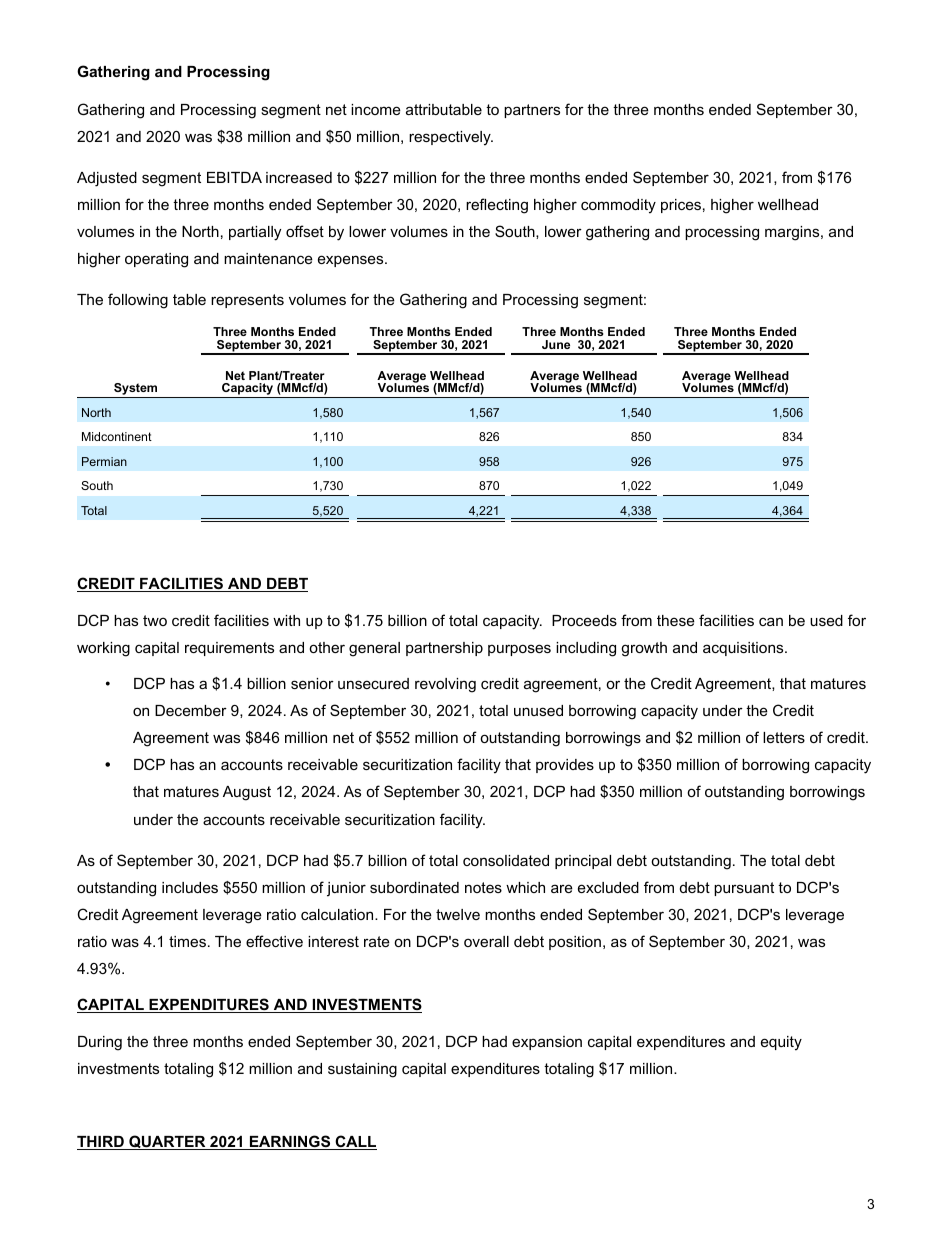 The width and height of the screenshot is (952, 1233). I want to click on commodity, so click(618, 206).
